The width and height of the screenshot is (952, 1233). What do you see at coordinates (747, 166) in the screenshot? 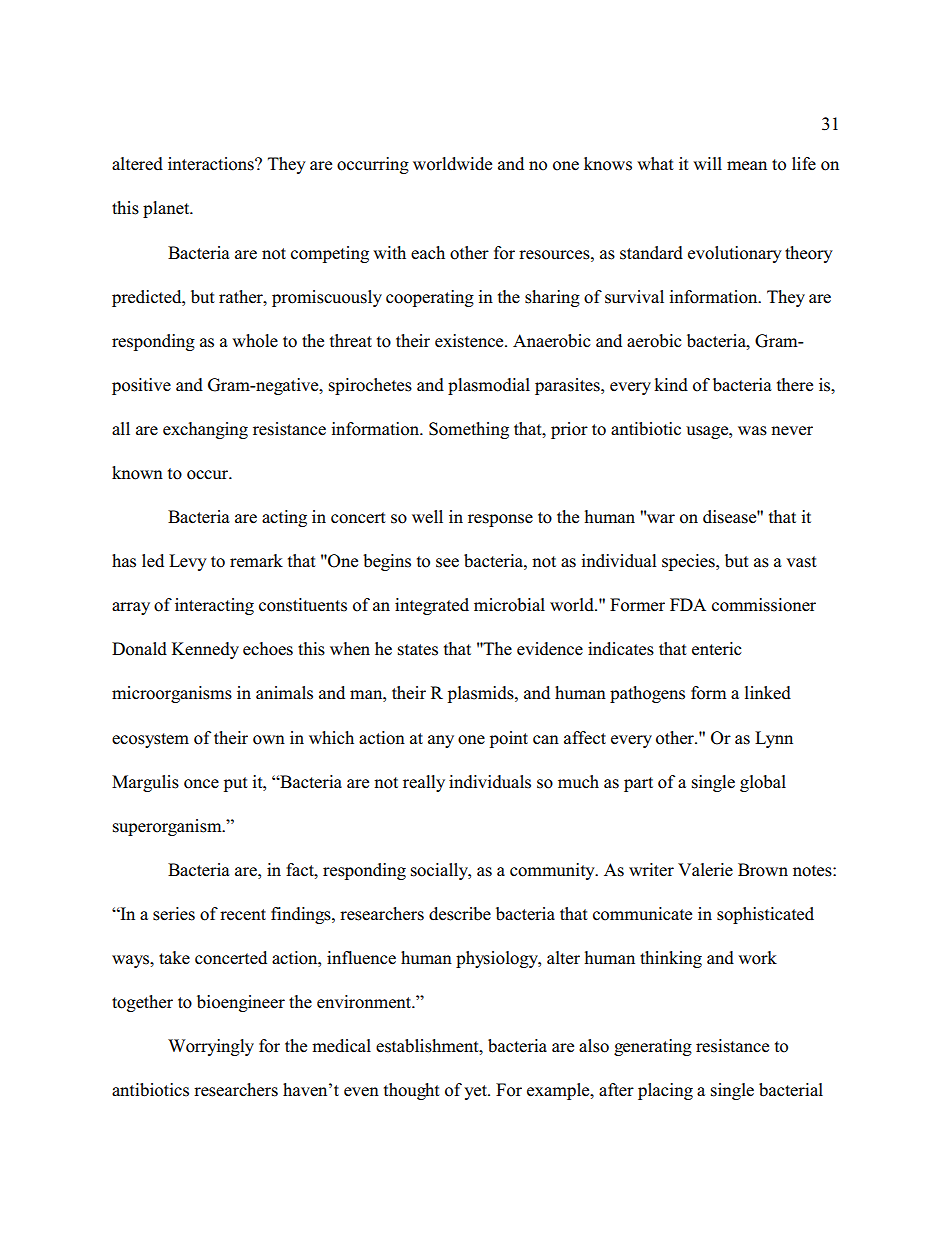
I see `mean` at bounding box center [747, 166].
